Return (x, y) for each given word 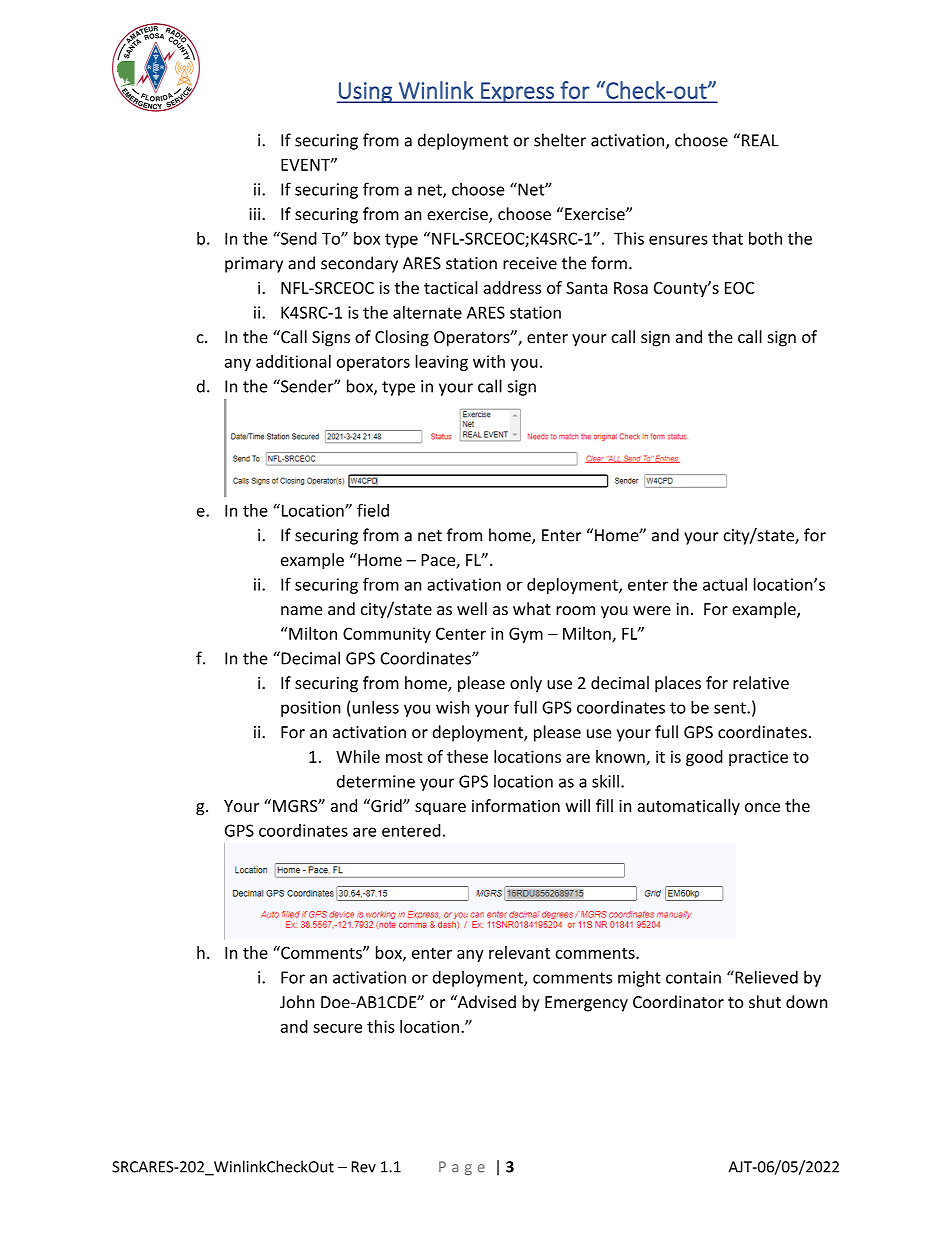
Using (365, 92)
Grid (386, 805)
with (489, 361)
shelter (560, 140)
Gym (526, 635)
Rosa (631, 288)
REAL (760, 140)
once (762, 807)
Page (462, 1168)
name (301, 610)
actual (725, 584)
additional (293, 361)
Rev (363, 1167)
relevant (519, 952)
